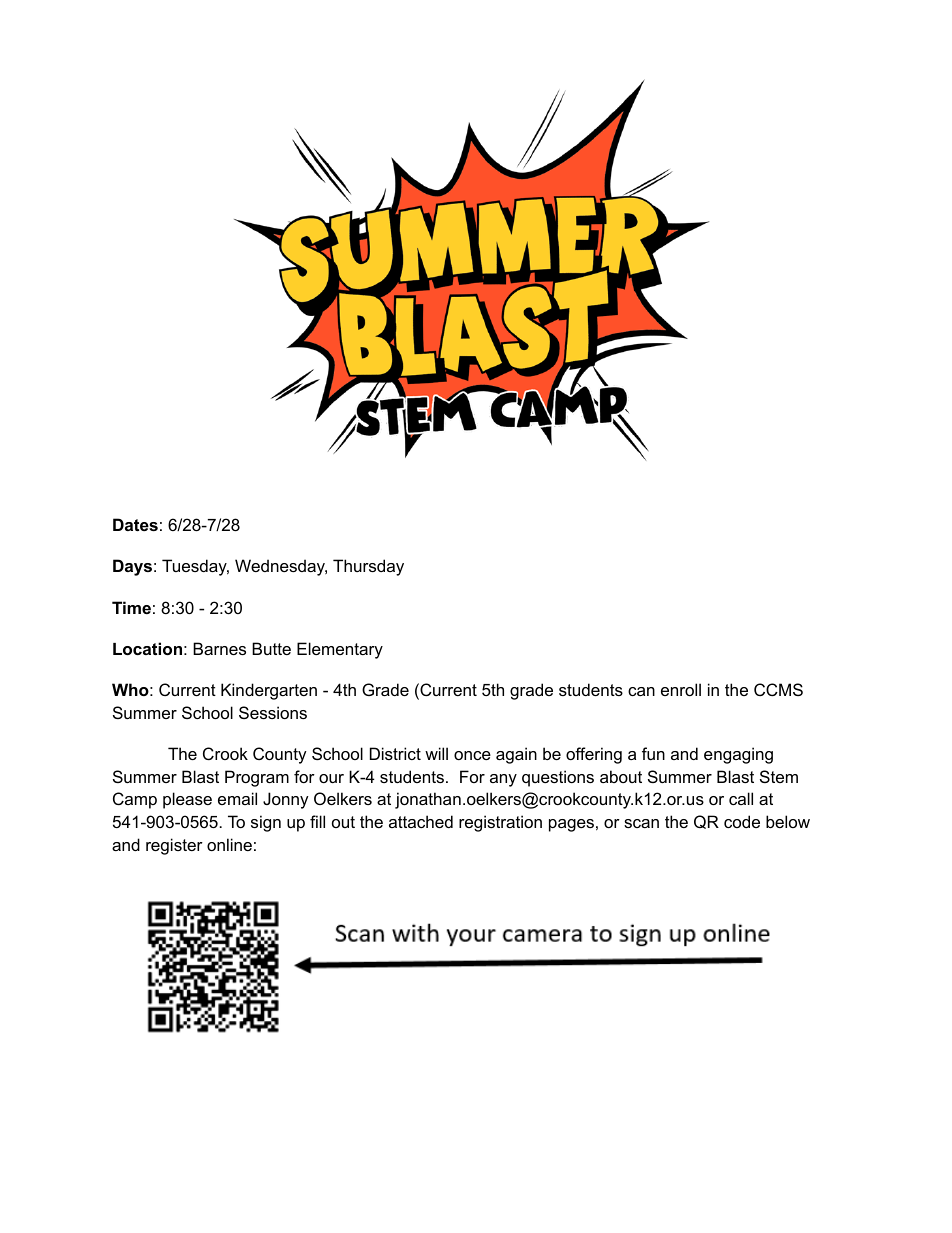 The image size is (952, 1233). What do you see at coordinates (436, 753) in the screenshot?
I see `will` at bounding box center [436, 753].
